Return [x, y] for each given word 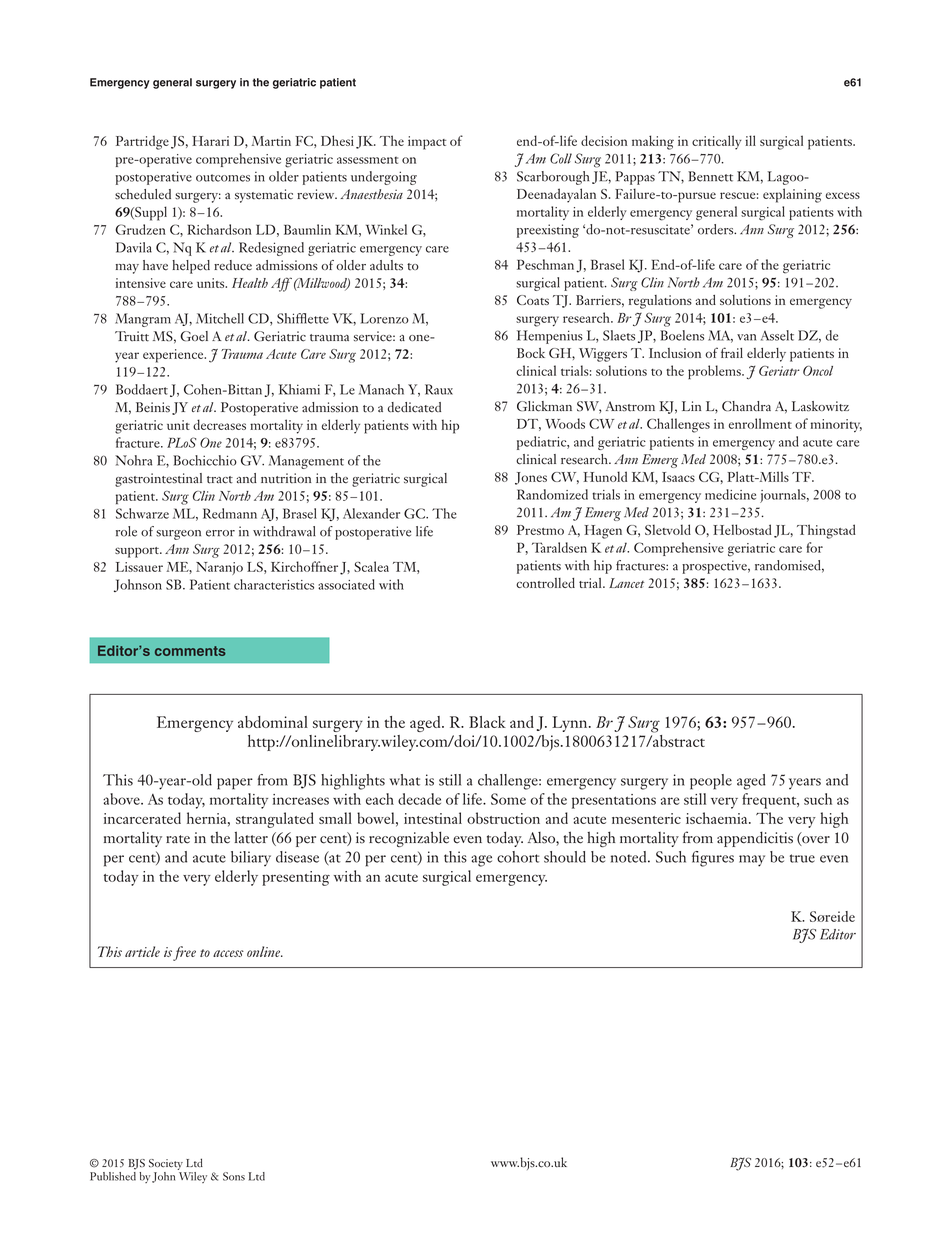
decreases [219, 424]
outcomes [223, 178]
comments [190, 651]
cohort [518, 857]
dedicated [414, 407]
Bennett [710, 176]
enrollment [760, 423]
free [184, 953]
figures [713, 859]
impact [427, 143]
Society [166, 1164]
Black [487, 722]
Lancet [626, 583]
